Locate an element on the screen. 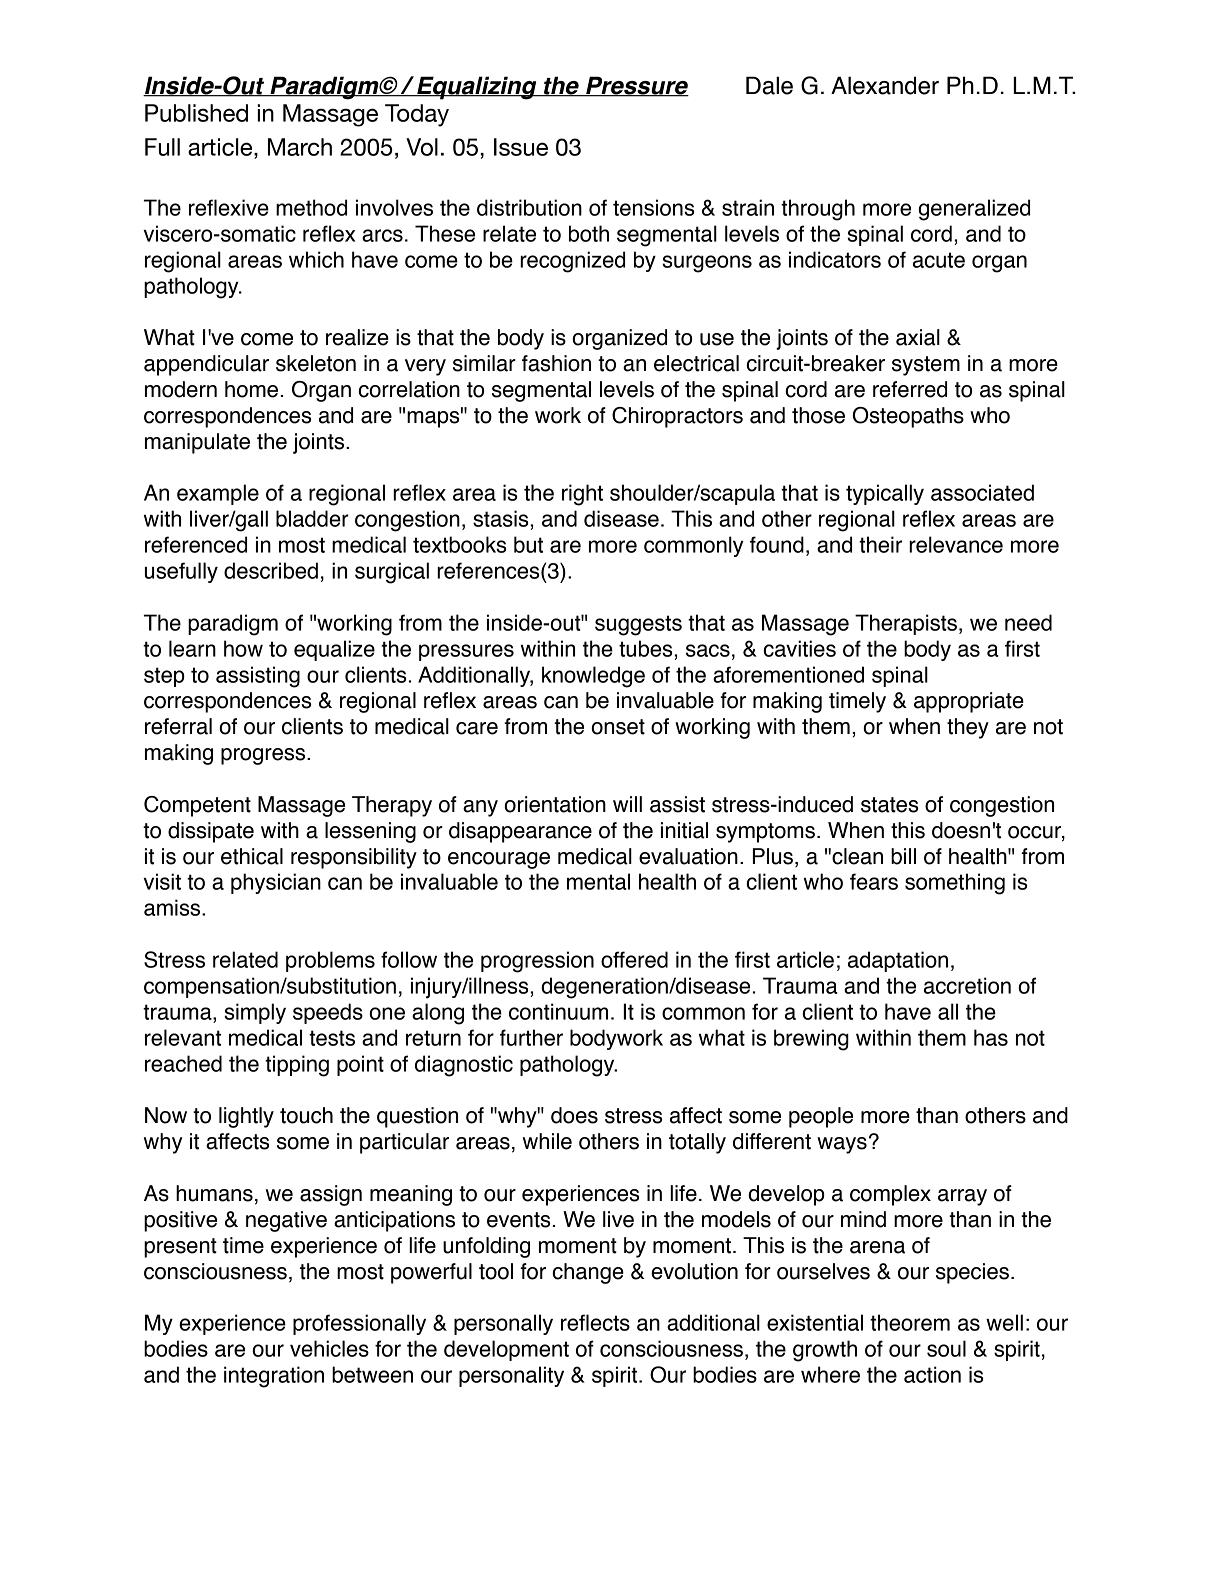  Issue is located at coordinates (521, 147).
